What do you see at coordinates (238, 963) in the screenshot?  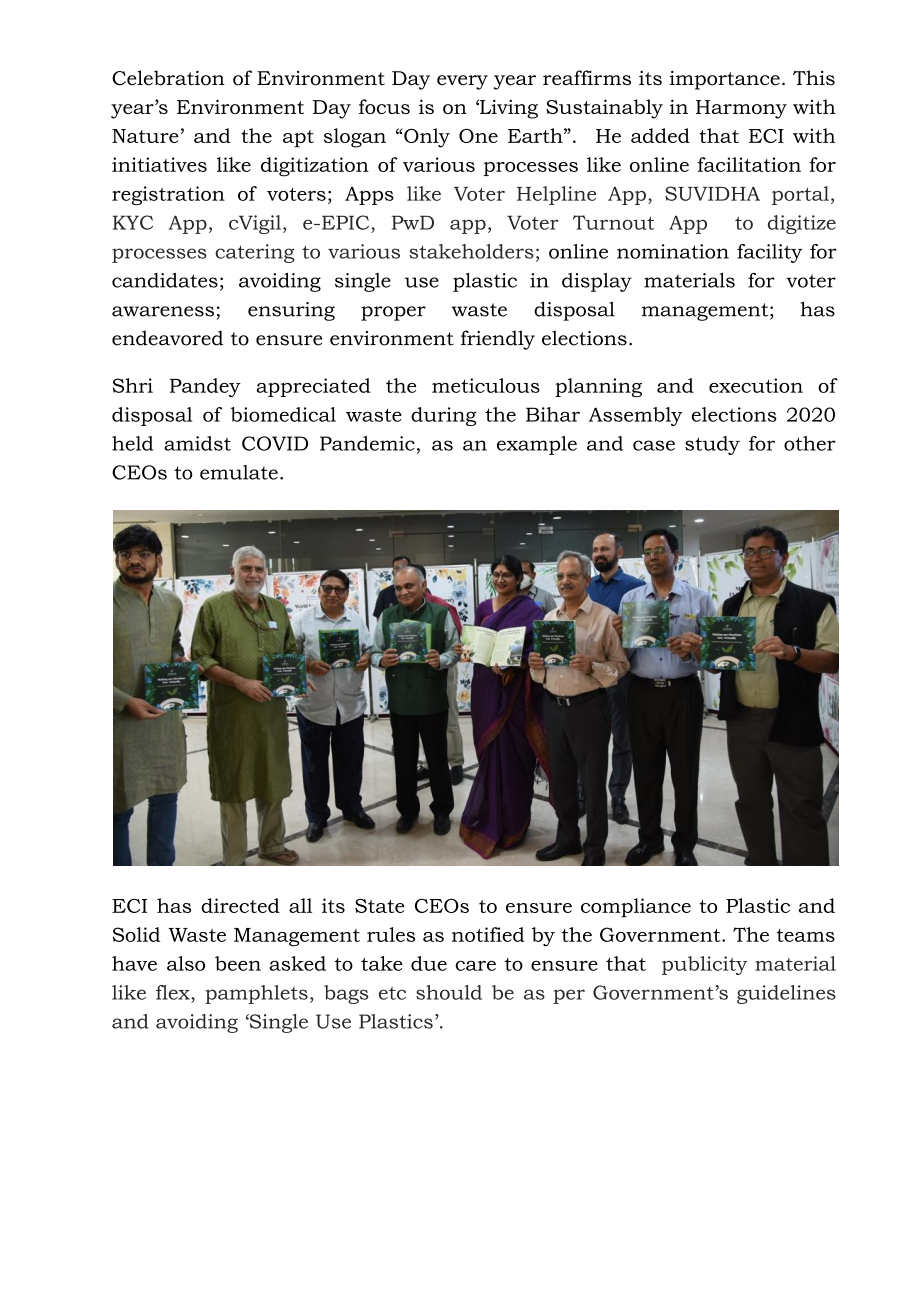 I see `been` at bounding box center [238, 963].
